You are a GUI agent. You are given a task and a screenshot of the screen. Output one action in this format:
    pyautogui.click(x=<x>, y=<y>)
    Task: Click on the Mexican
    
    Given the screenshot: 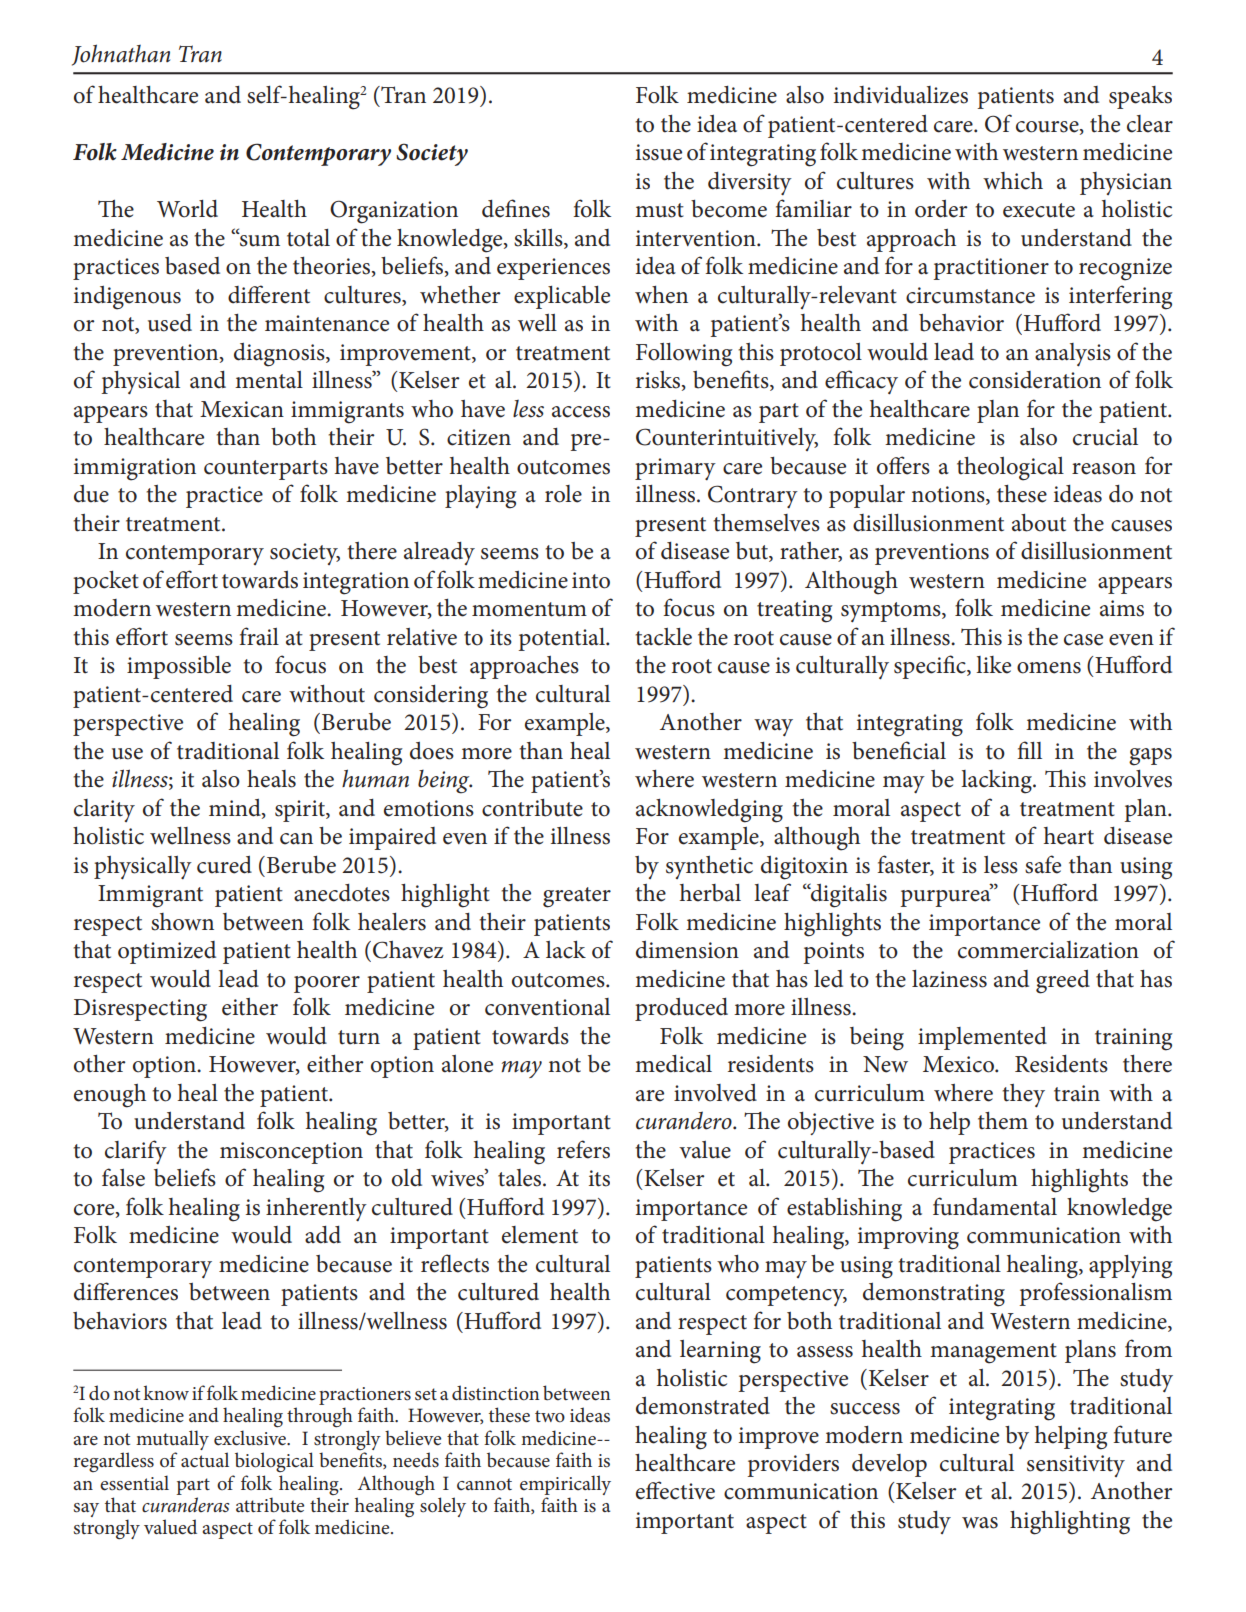 What is the action you would take?
    pyautogui.click(x=242, y=409)
